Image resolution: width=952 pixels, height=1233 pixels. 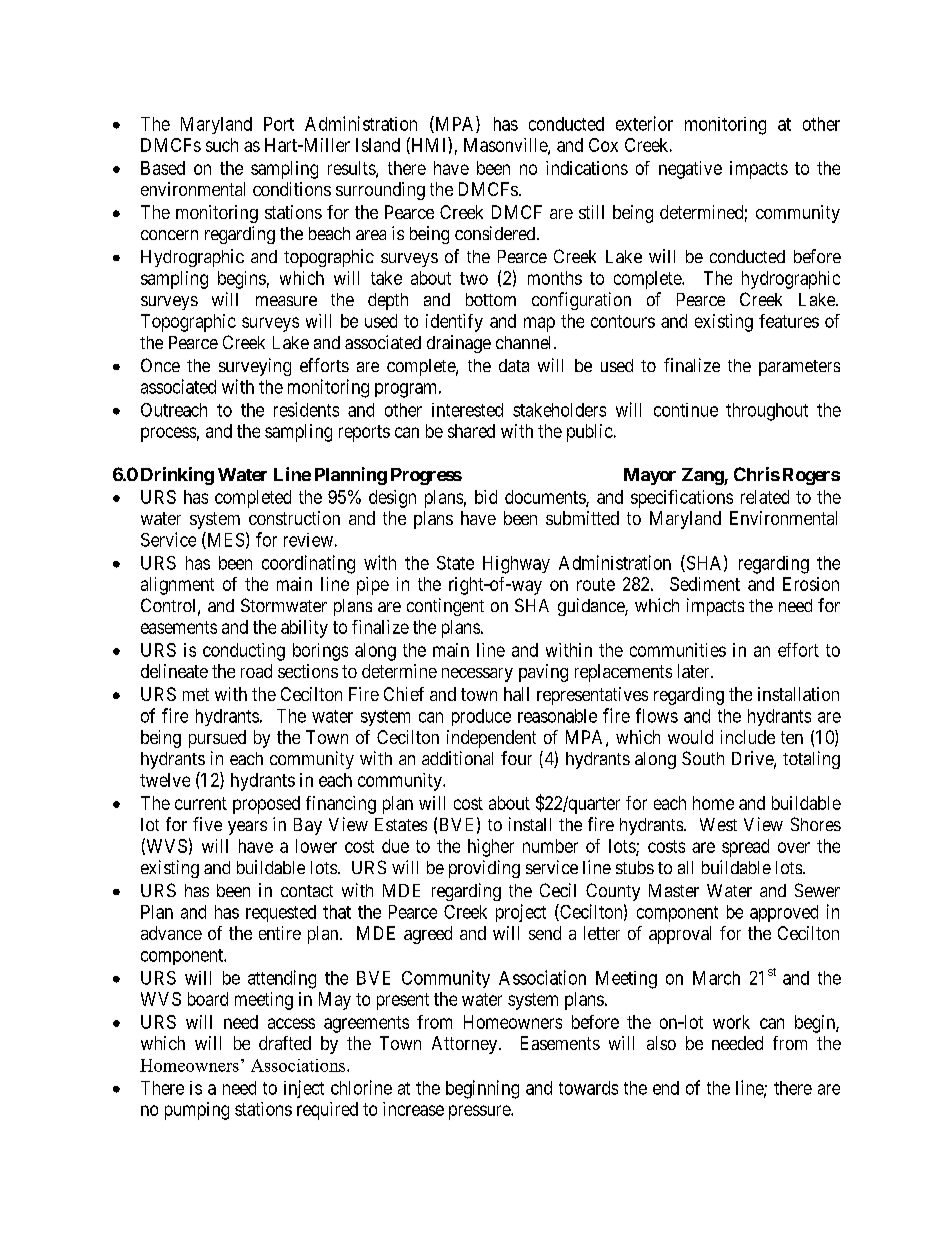 What do you see at coordinates (705, 584) in the document?
I see `Sediment` at bounding box center [705, 584].
